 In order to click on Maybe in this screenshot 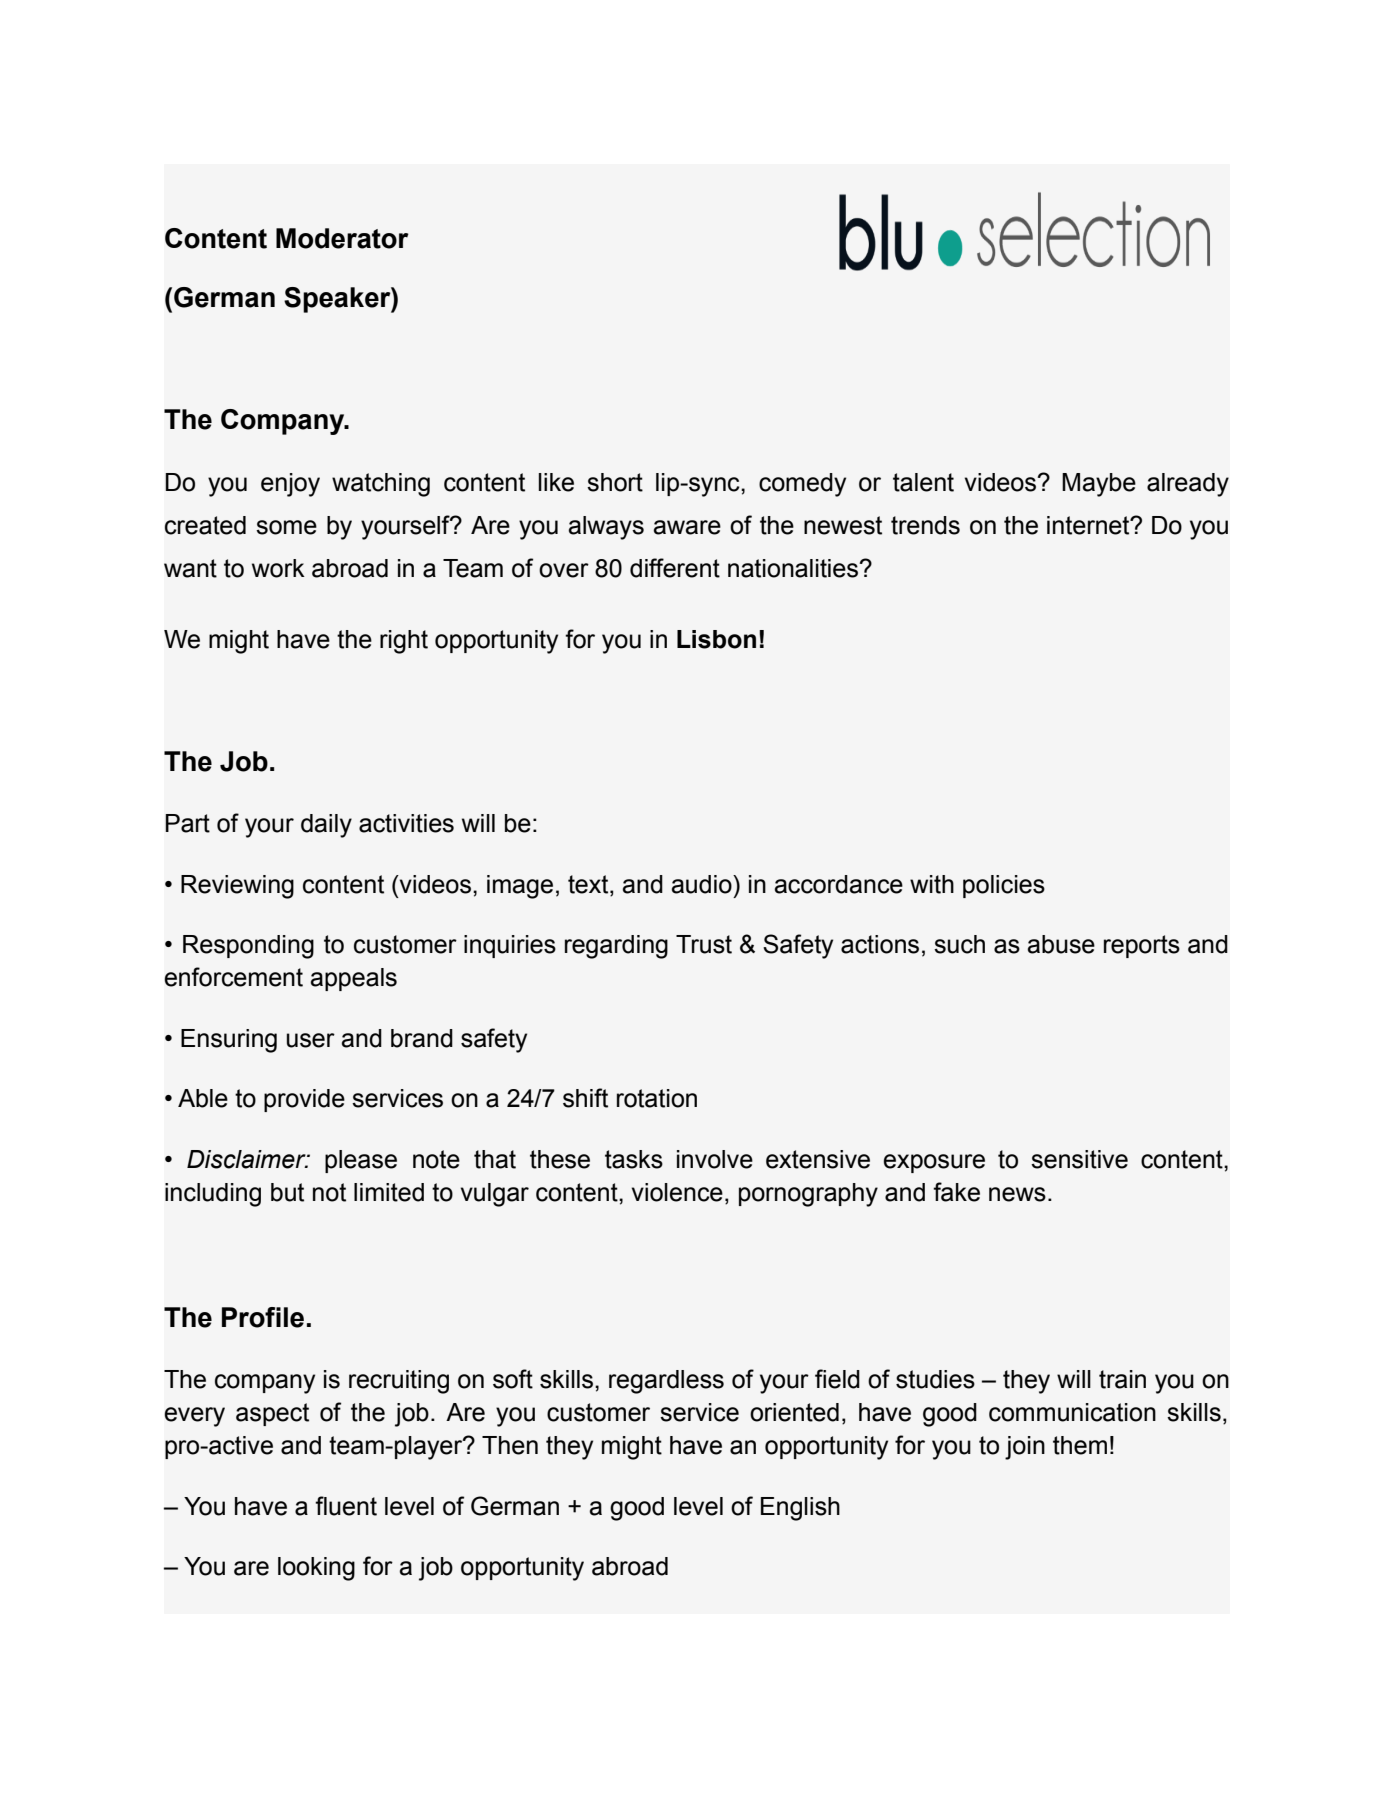, I will do `click(1099, 485)`.
